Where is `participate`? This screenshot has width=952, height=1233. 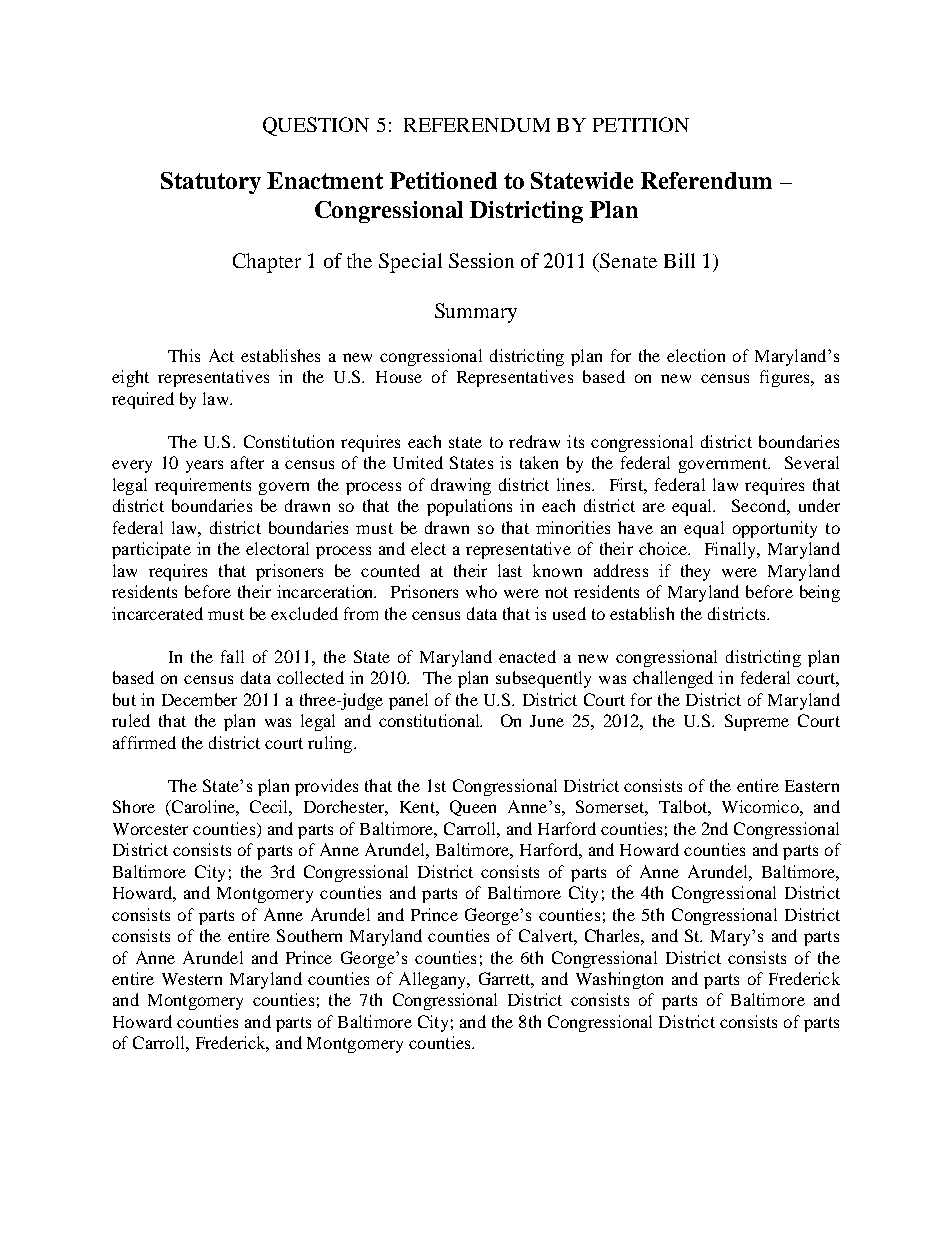
participate is located at coordinates (151, 550).
